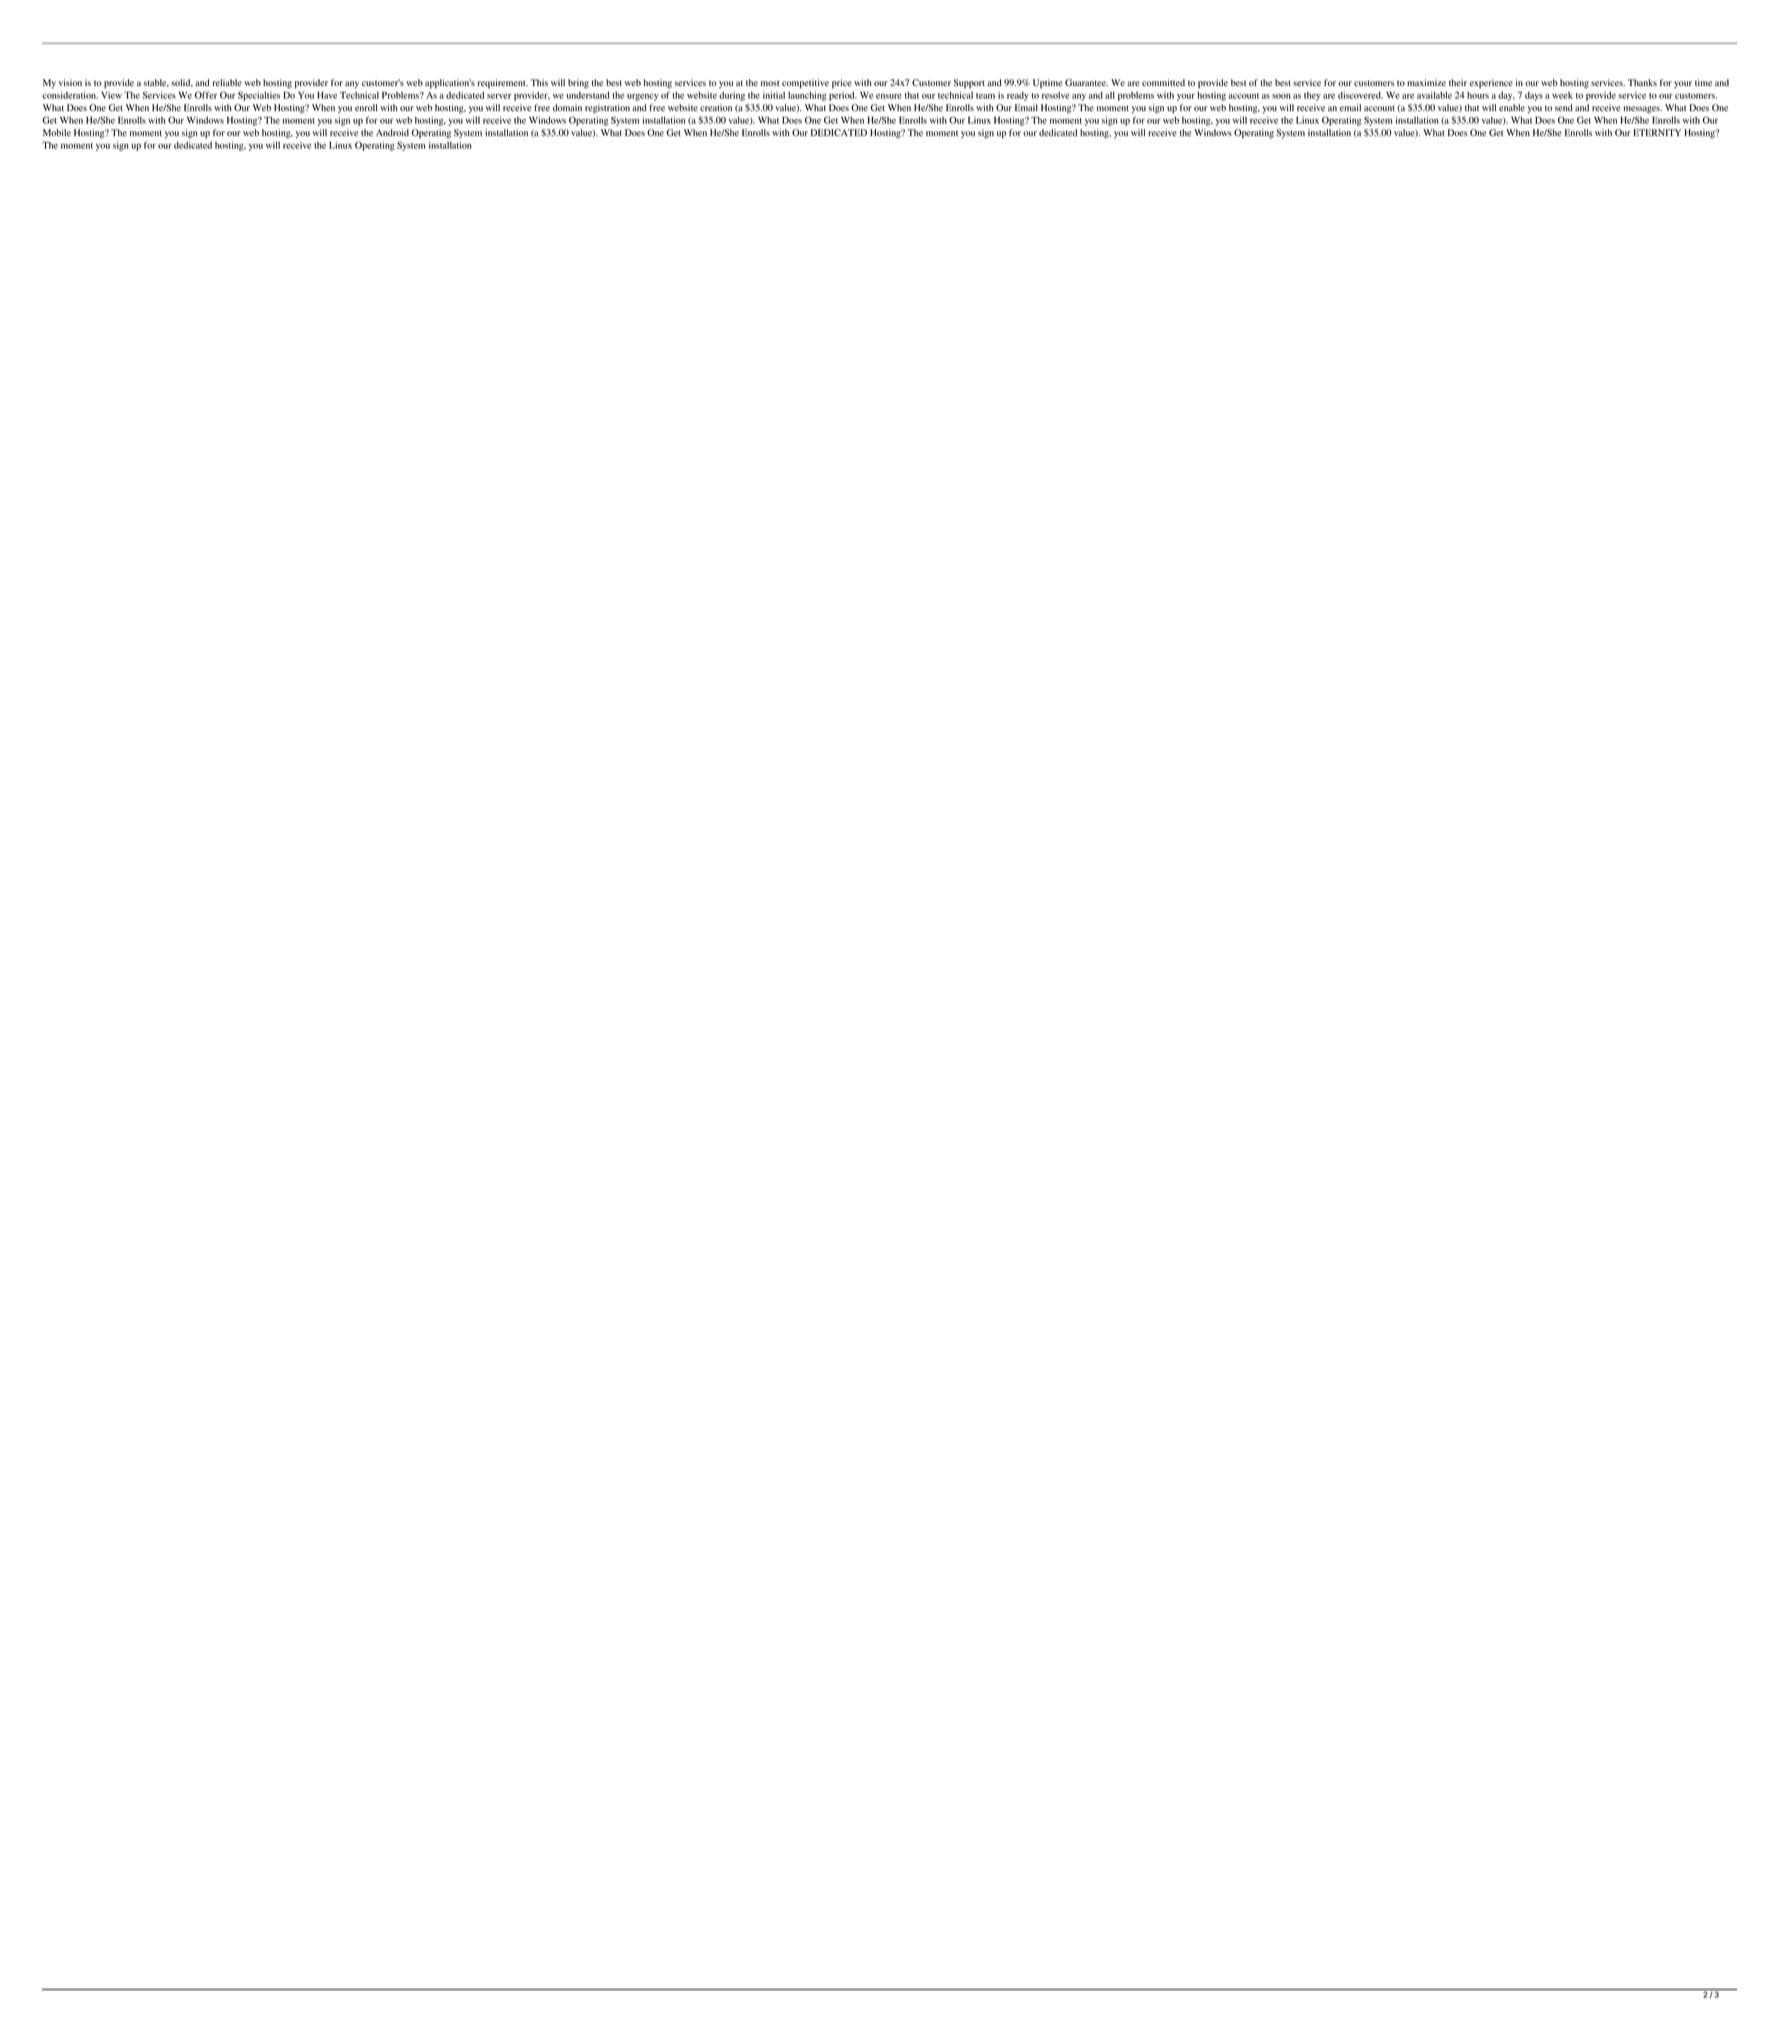 Image resolution: width=1779 pixels, height=2018 pixels. I want to click on domain, so click(567, 107).
